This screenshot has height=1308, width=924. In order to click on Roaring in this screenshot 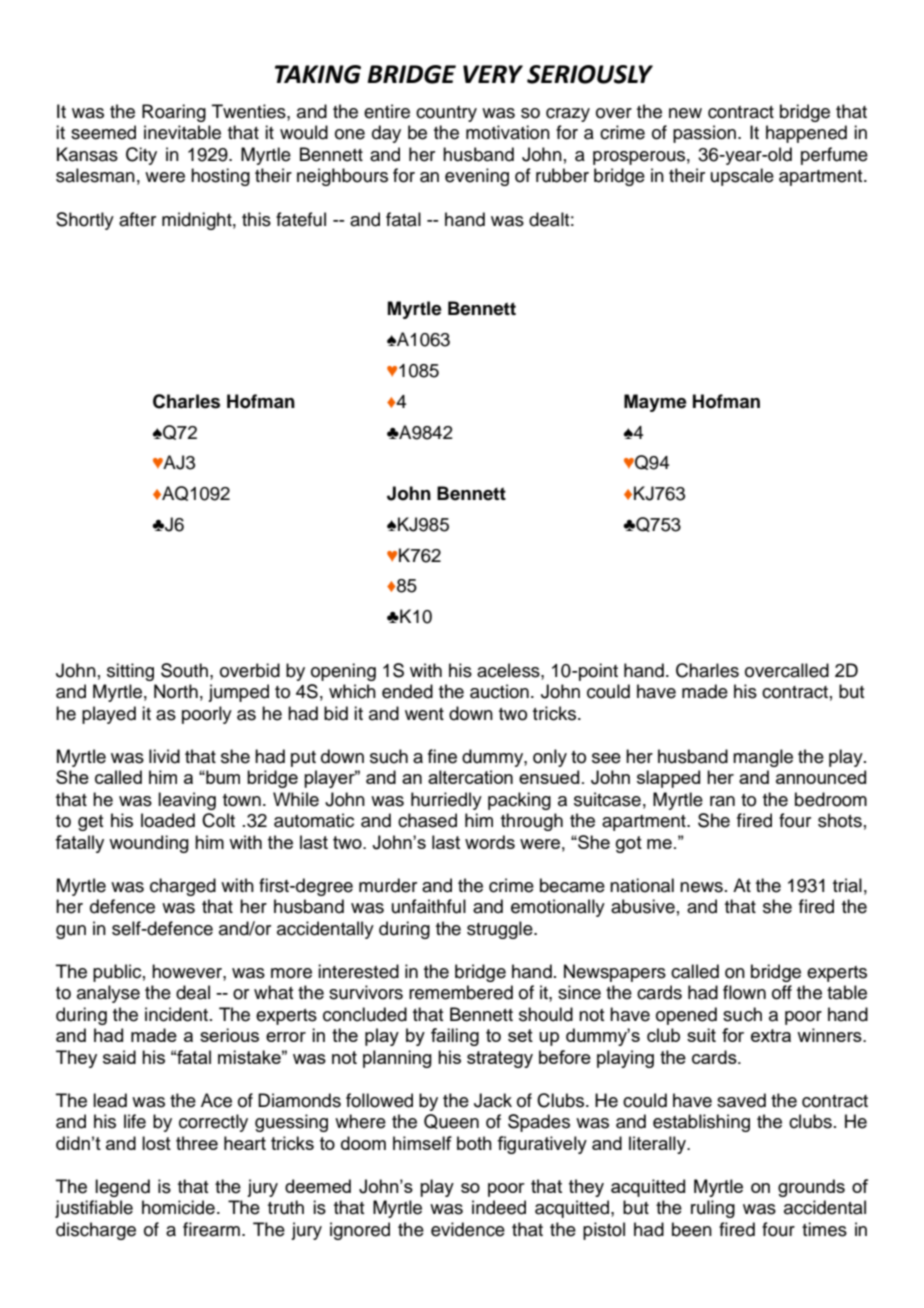, I will do `click(174, 113)`.
